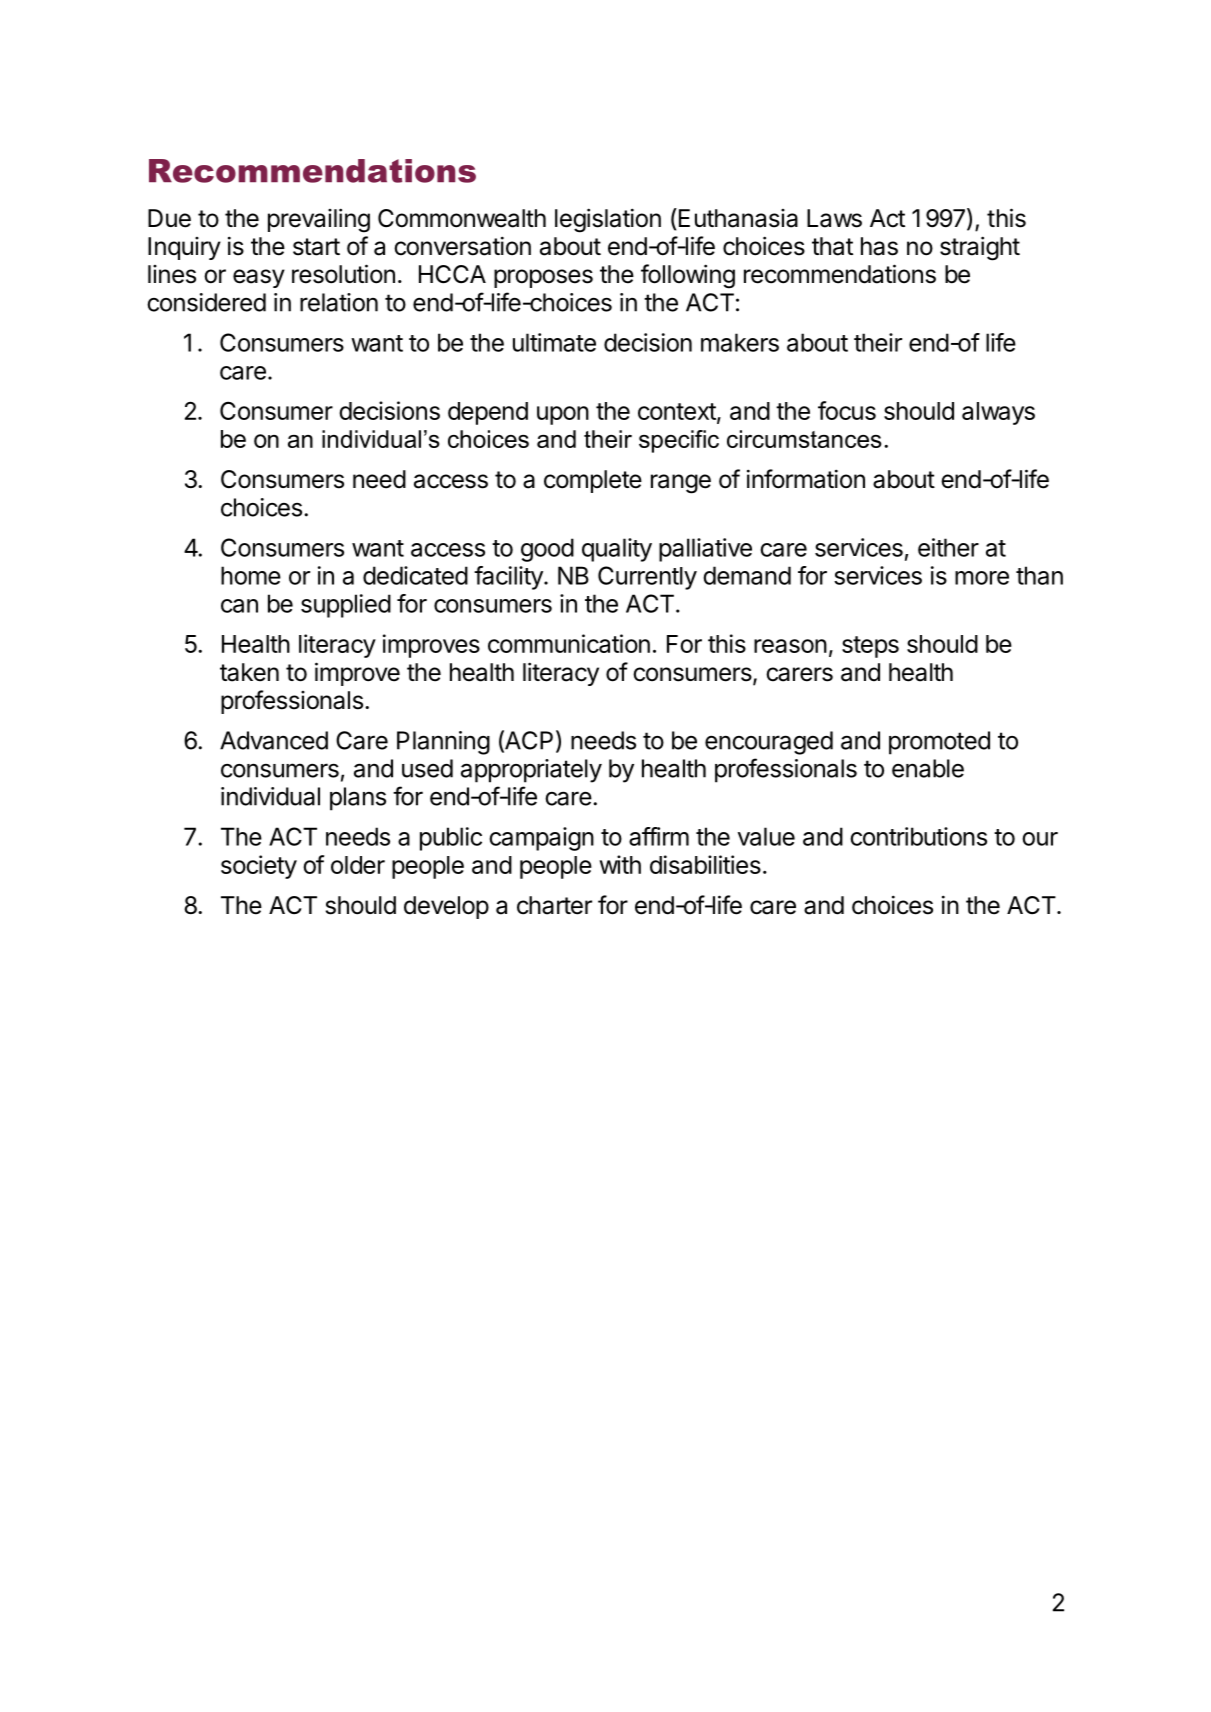 The image size is (1211, 1712). What do you see at coordinates (879, 246) in the image?
I see `has` at bounding box center [879, 246].
